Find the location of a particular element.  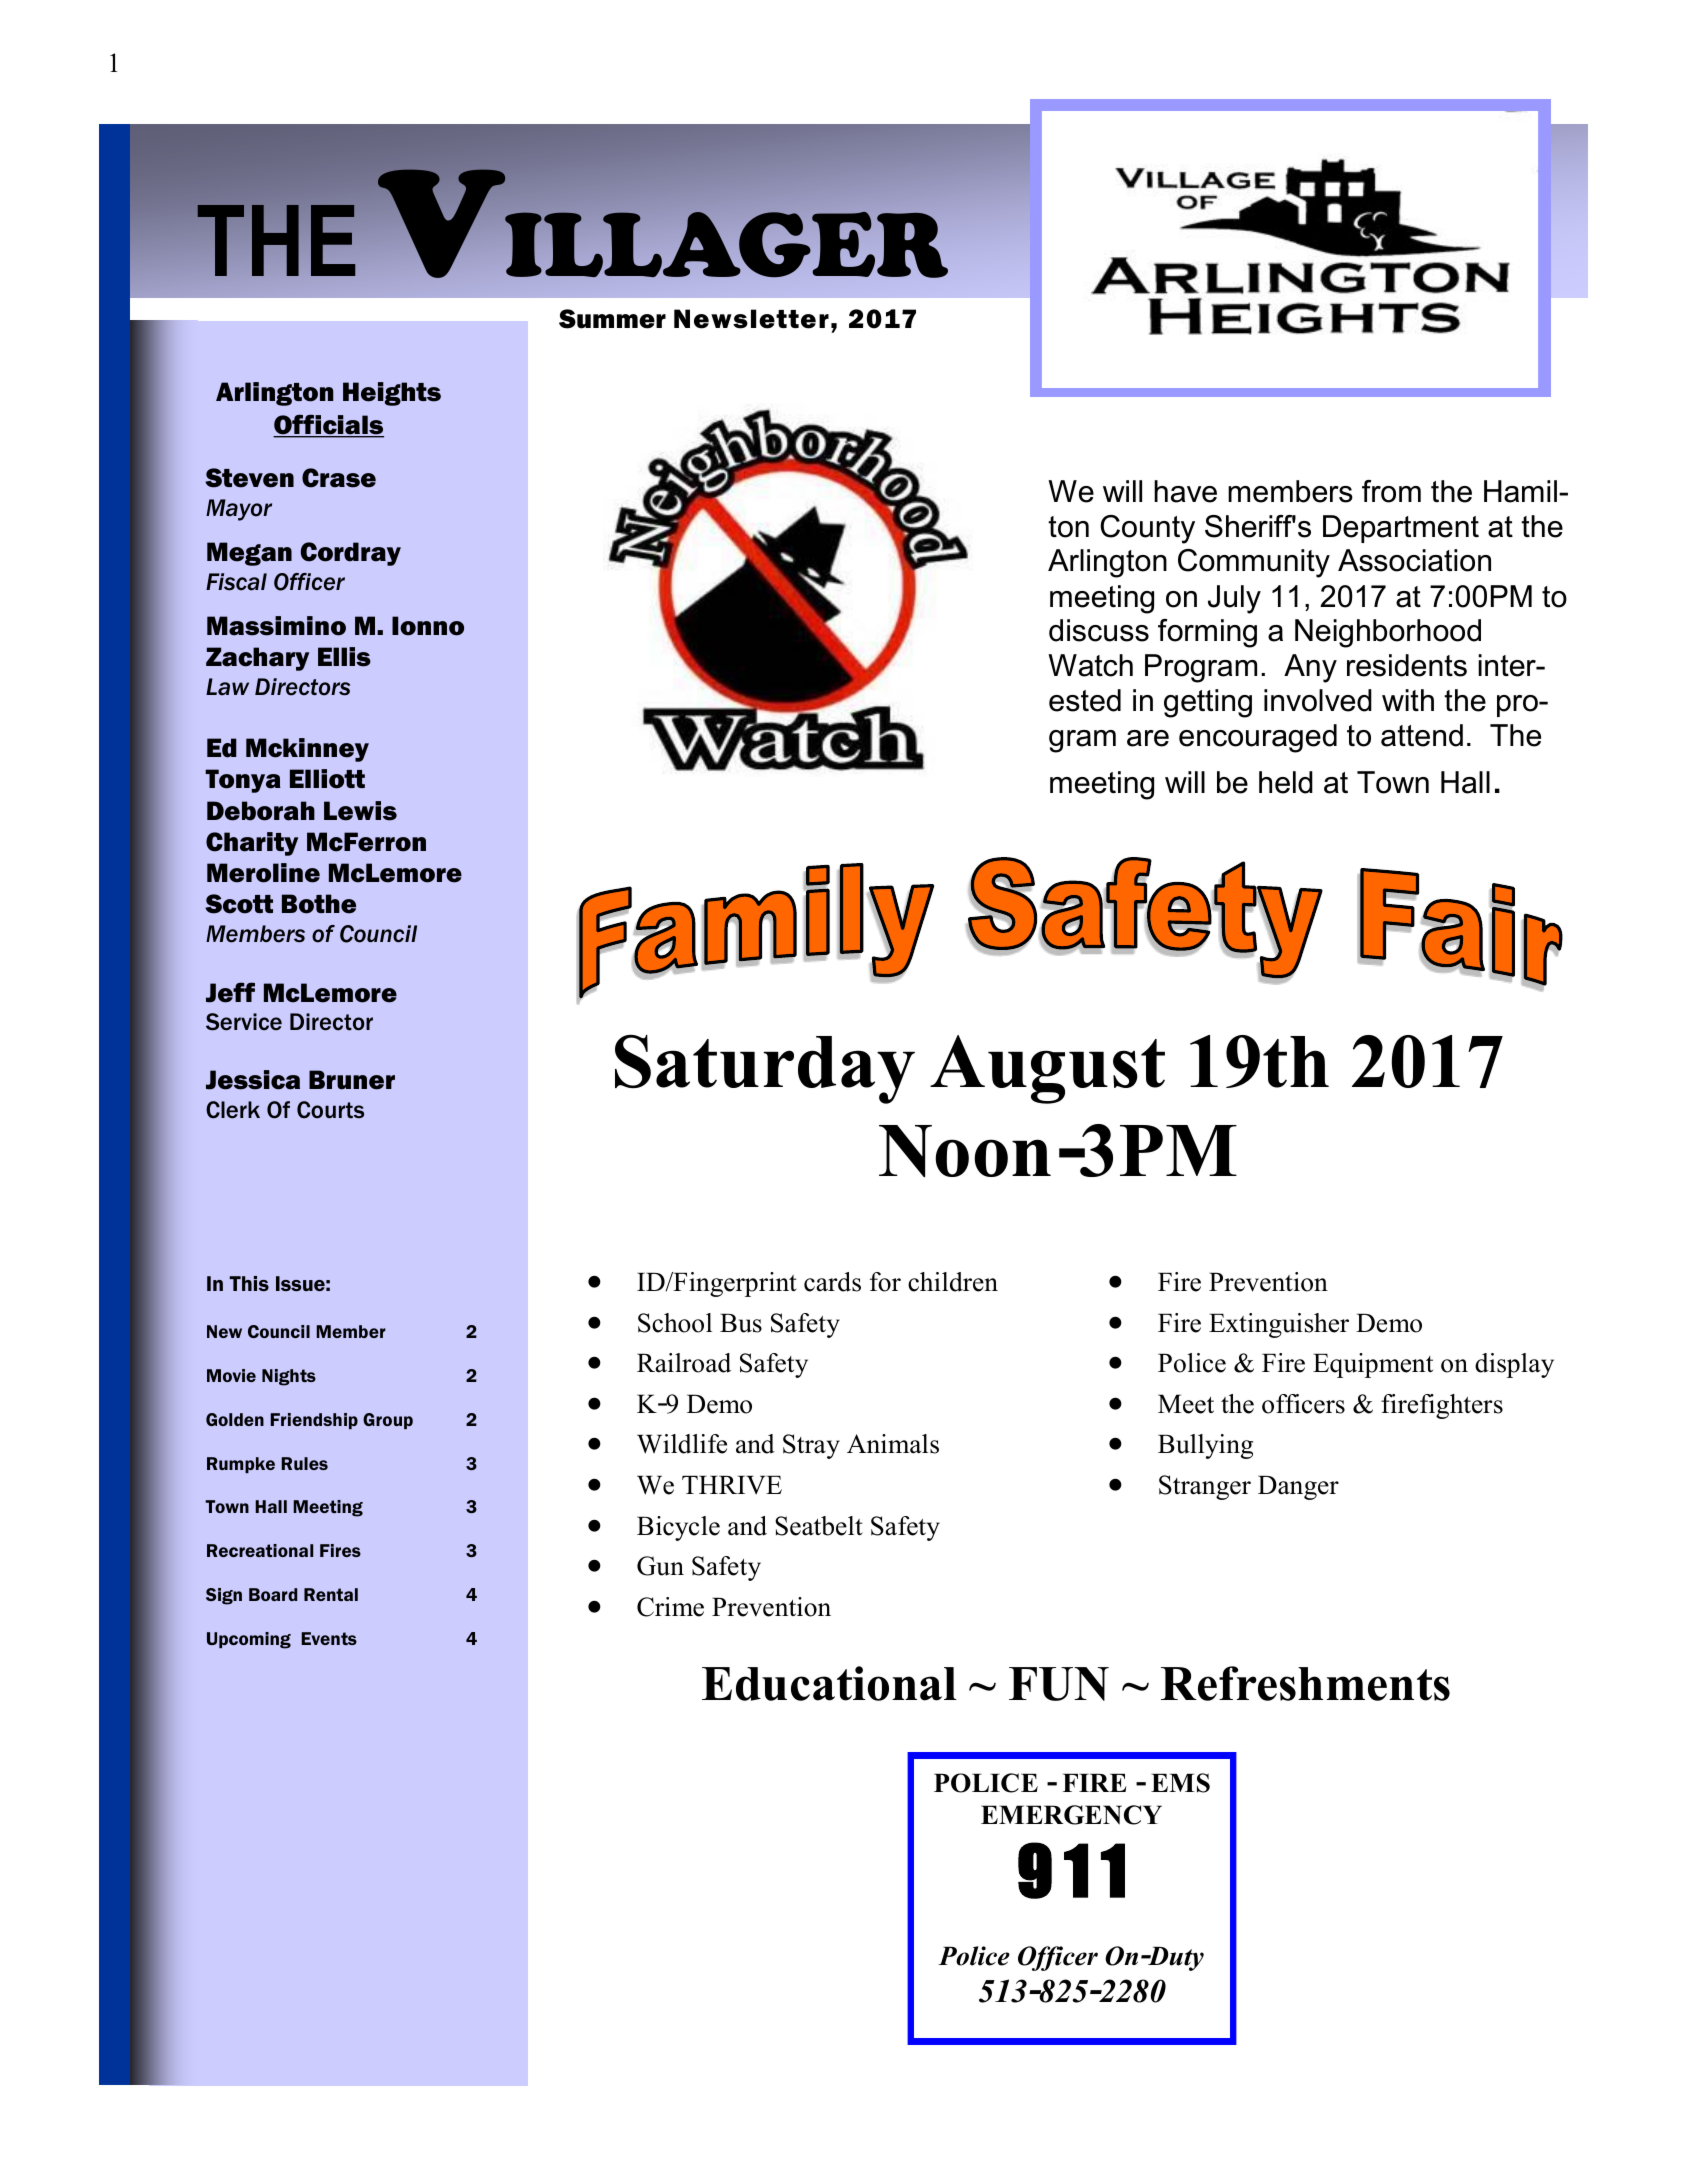

Heights is located at coordinates (392, 394).
